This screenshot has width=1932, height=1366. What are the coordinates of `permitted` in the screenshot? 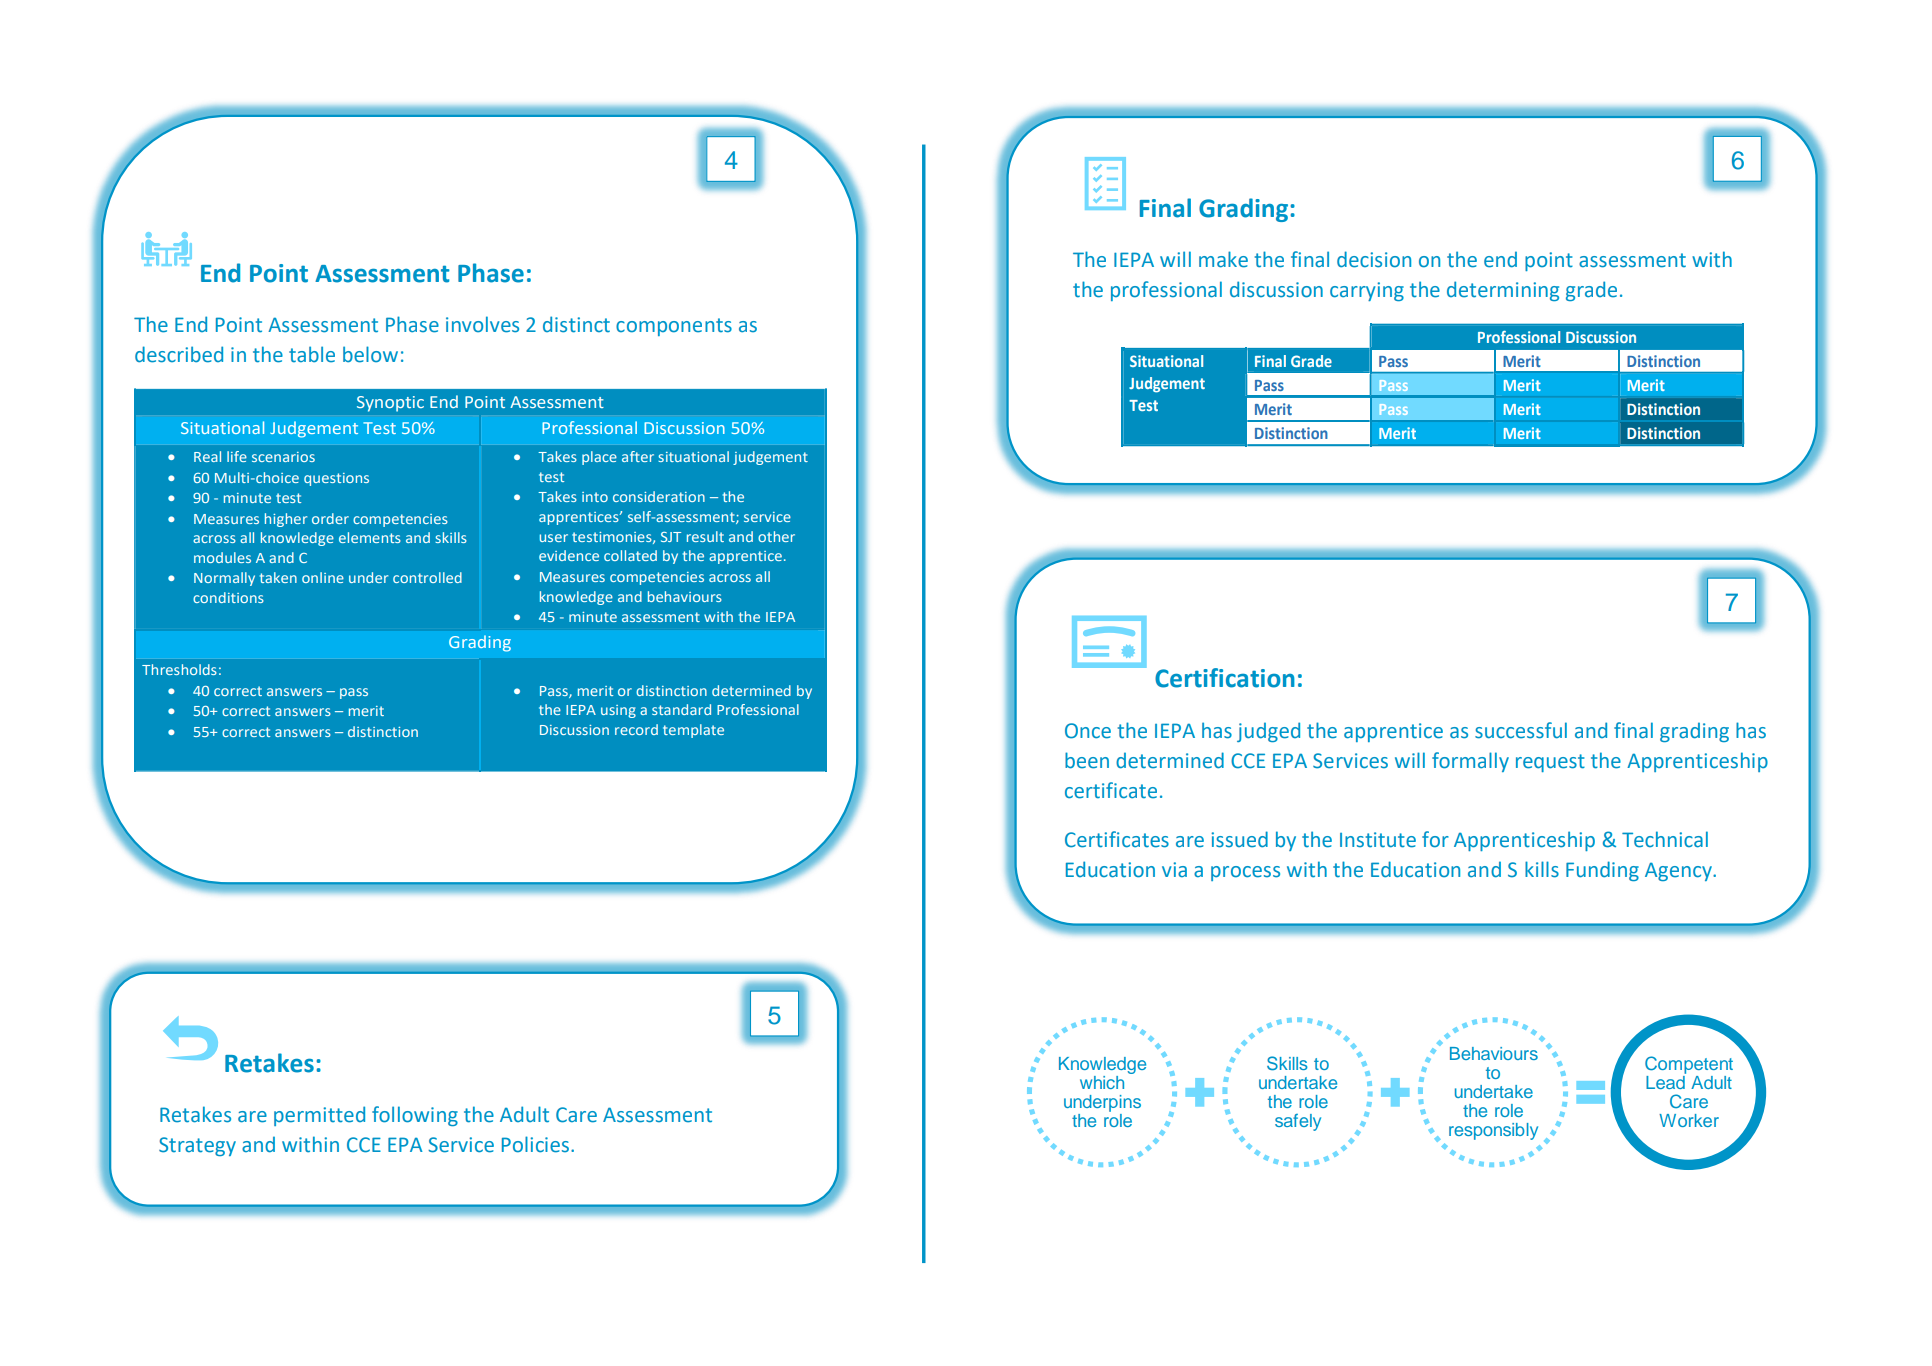 It's located at (319, 1116).
